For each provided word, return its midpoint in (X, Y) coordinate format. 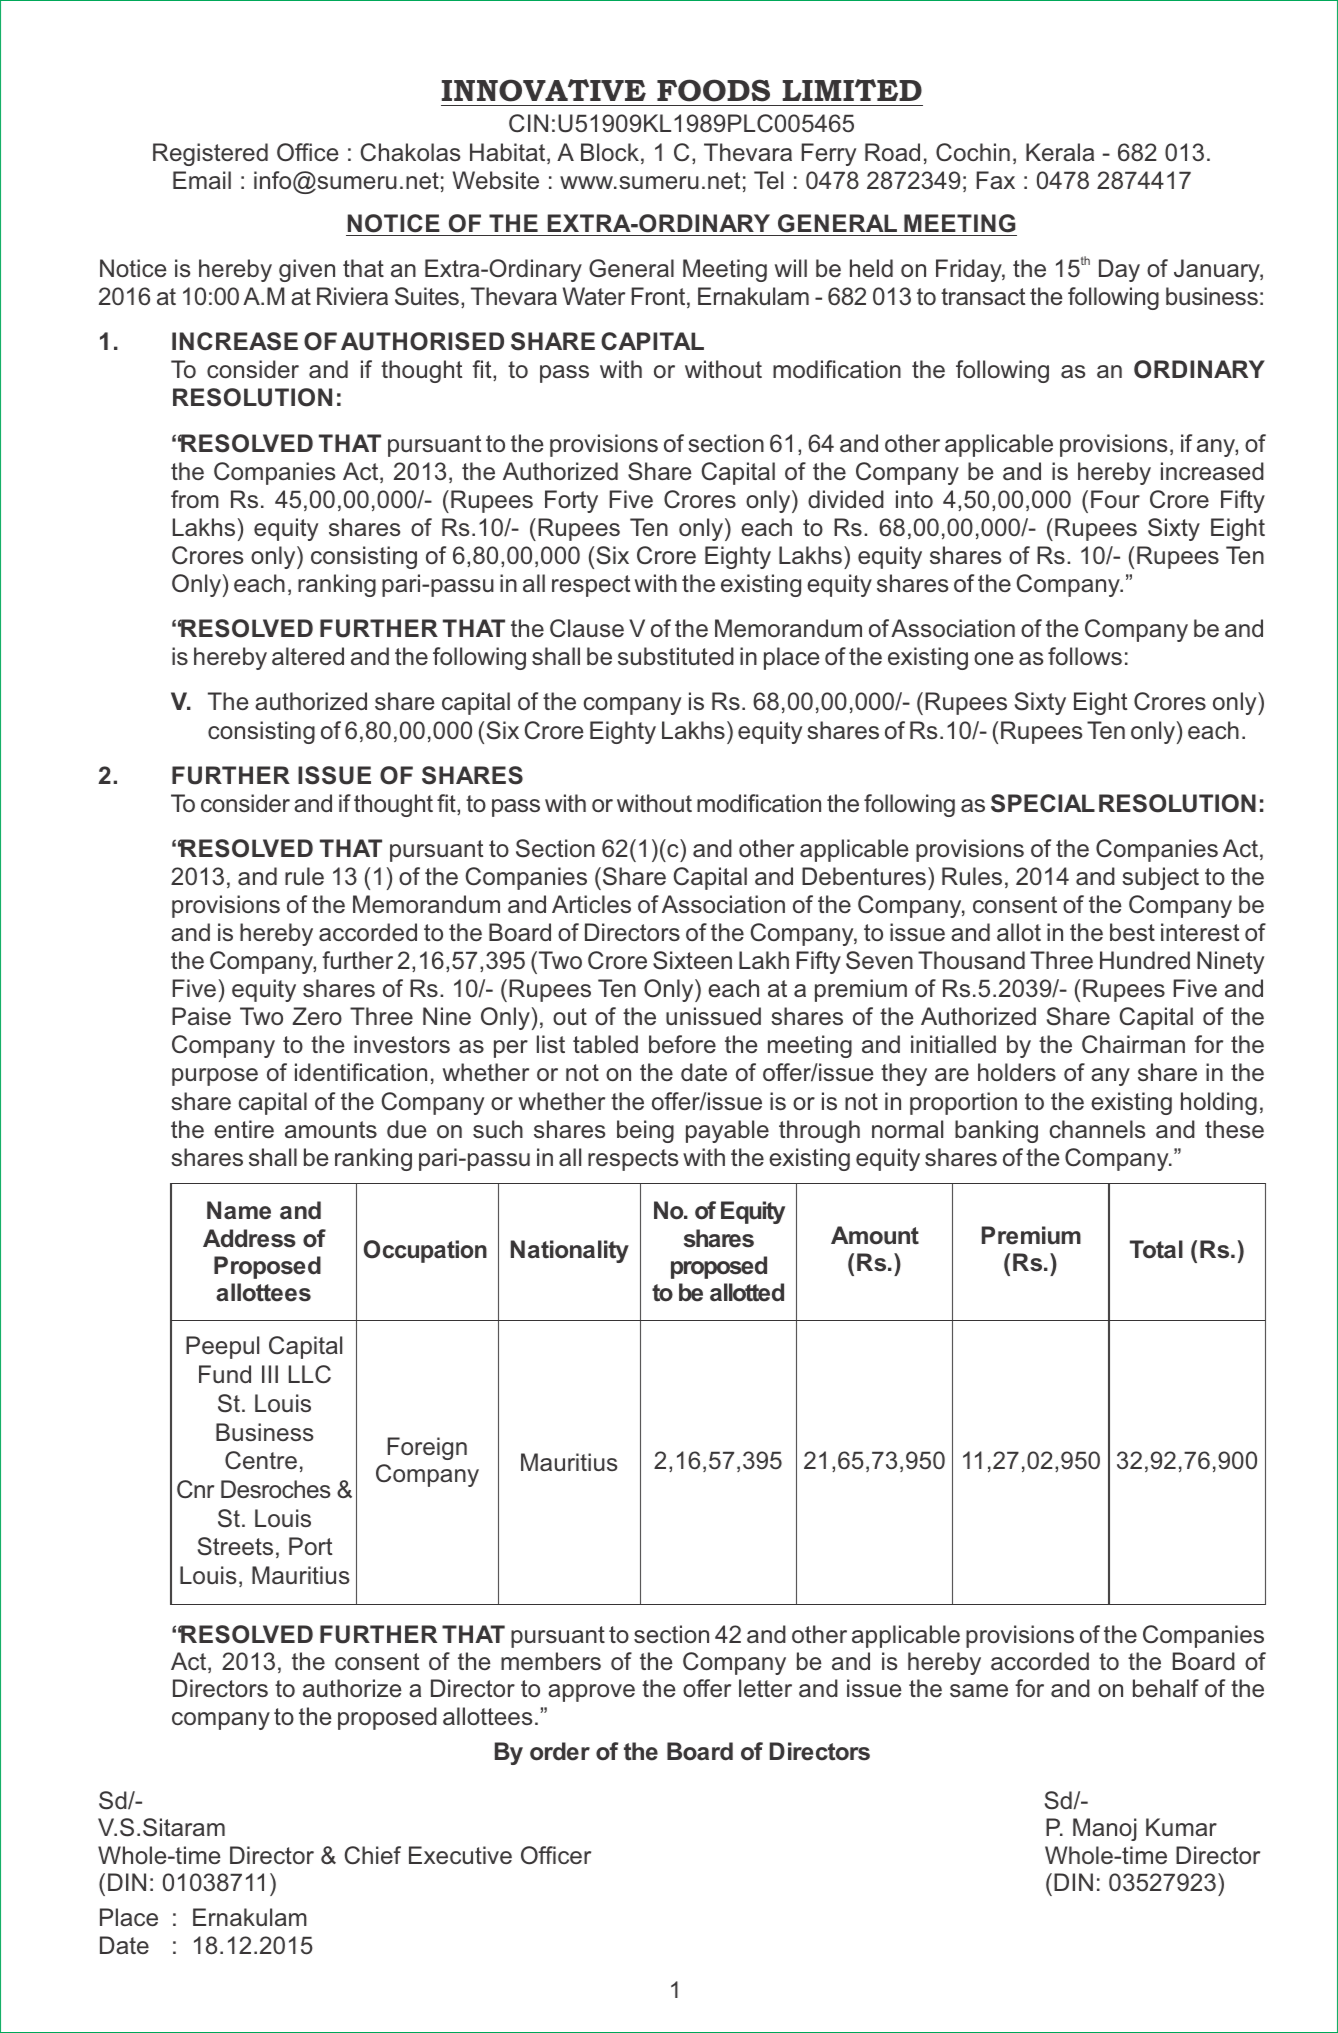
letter (765, 1688)
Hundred (1145, 960)
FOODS (713, 90)
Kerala (1060, 152)
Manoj (1105, 1829)
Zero (317, 1016)
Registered (210, 154)
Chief (372, 1855)
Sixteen (692, 960)
